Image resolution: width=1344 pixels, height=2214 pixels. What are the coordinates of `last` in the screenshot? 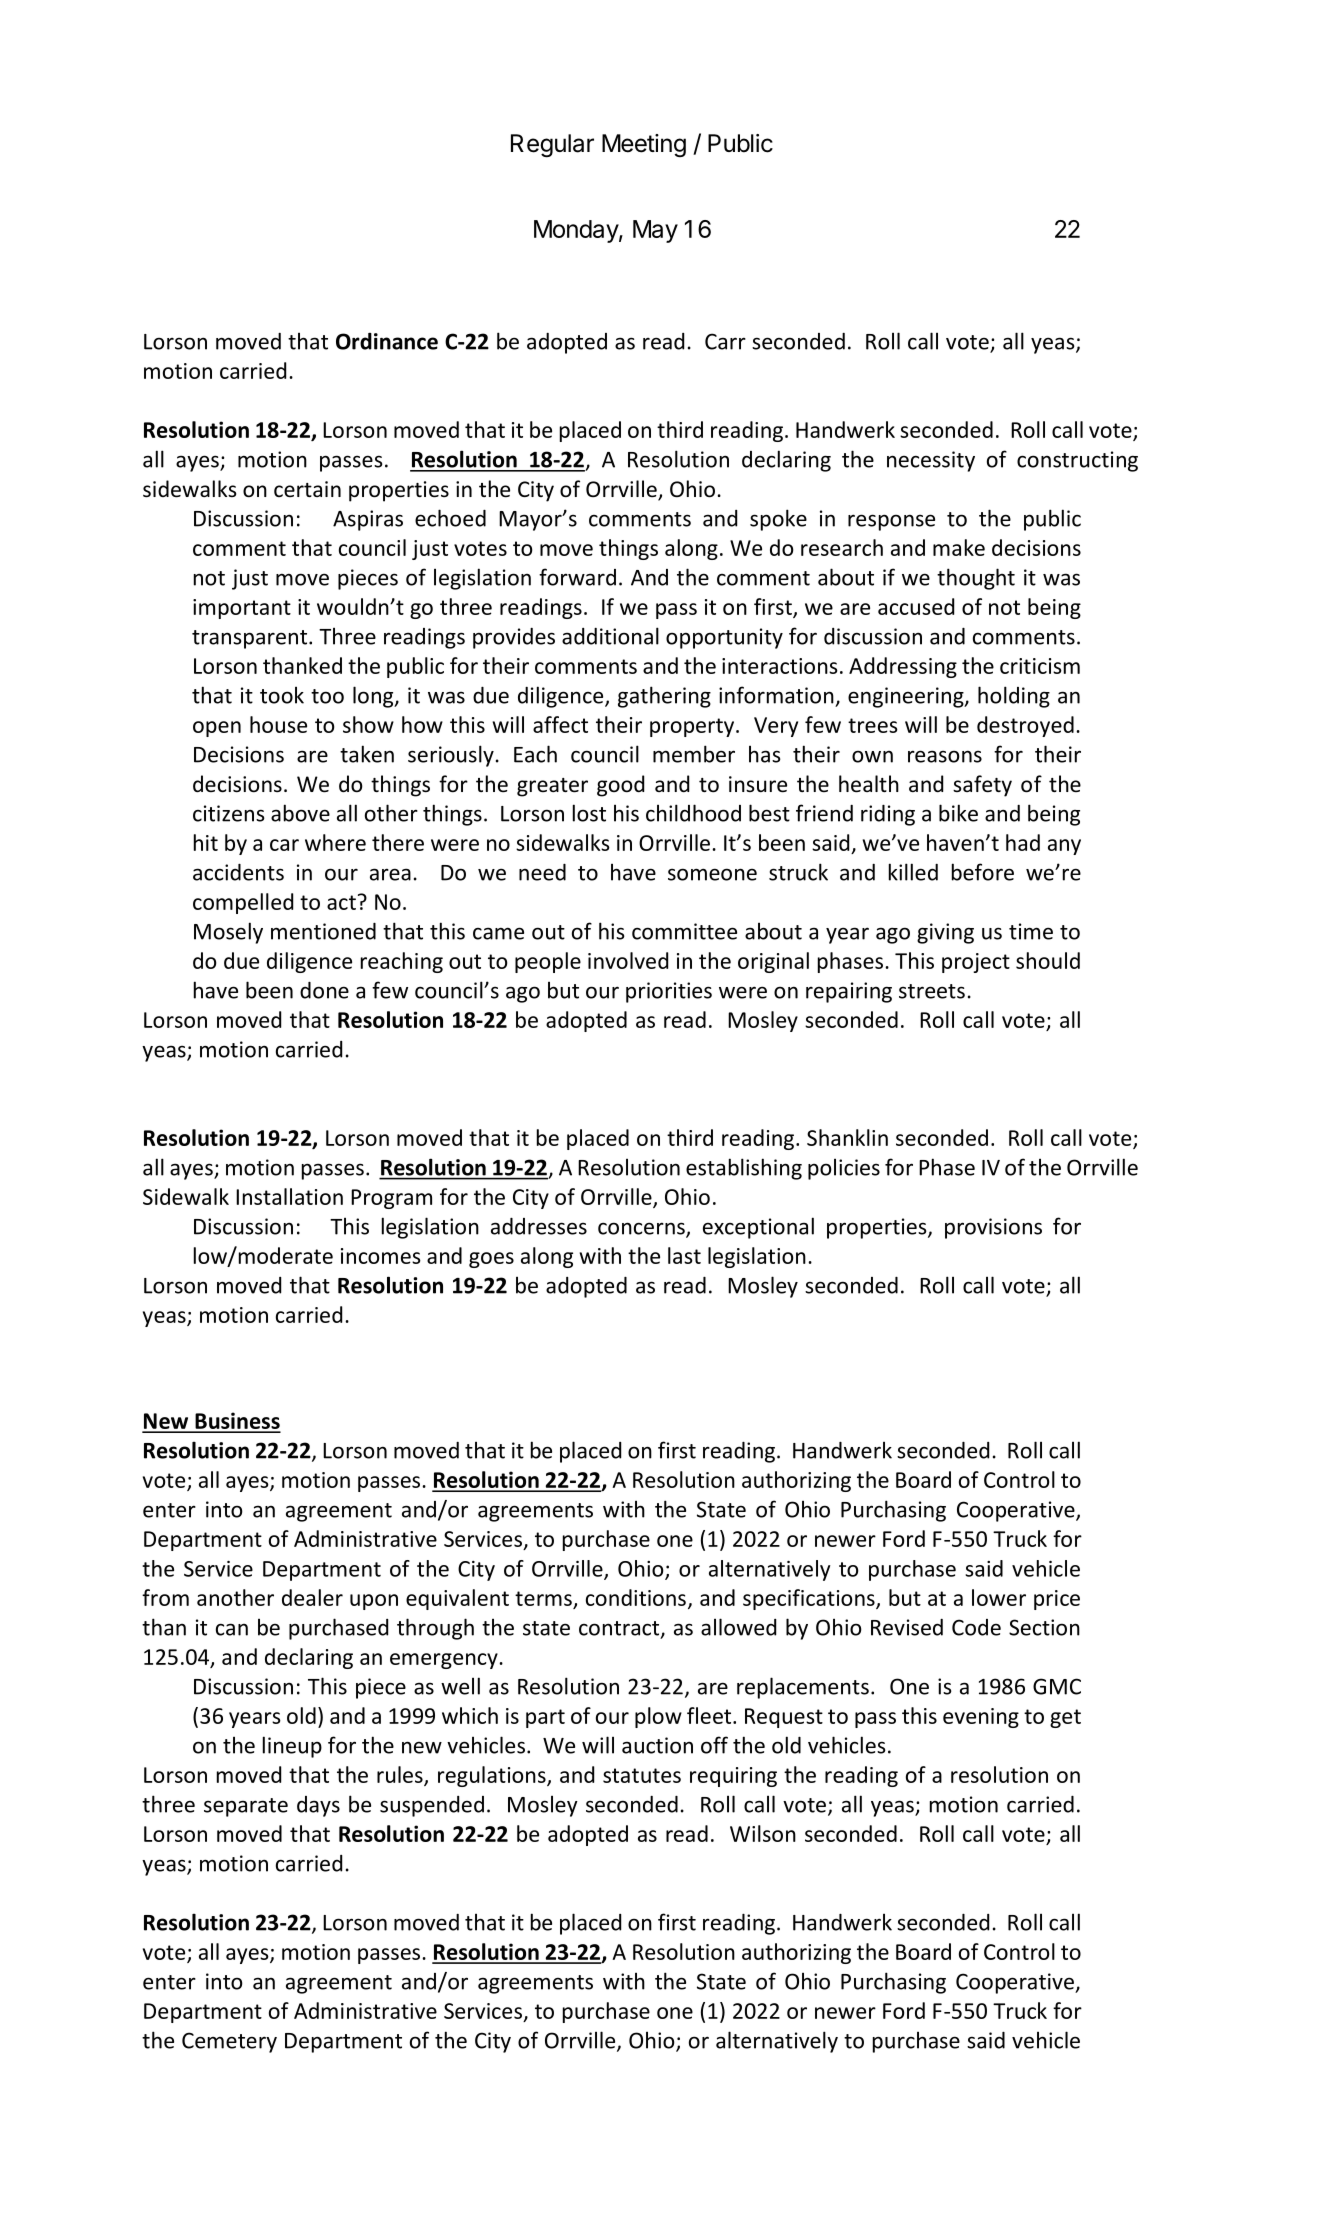 It's located at (684, 1255).
